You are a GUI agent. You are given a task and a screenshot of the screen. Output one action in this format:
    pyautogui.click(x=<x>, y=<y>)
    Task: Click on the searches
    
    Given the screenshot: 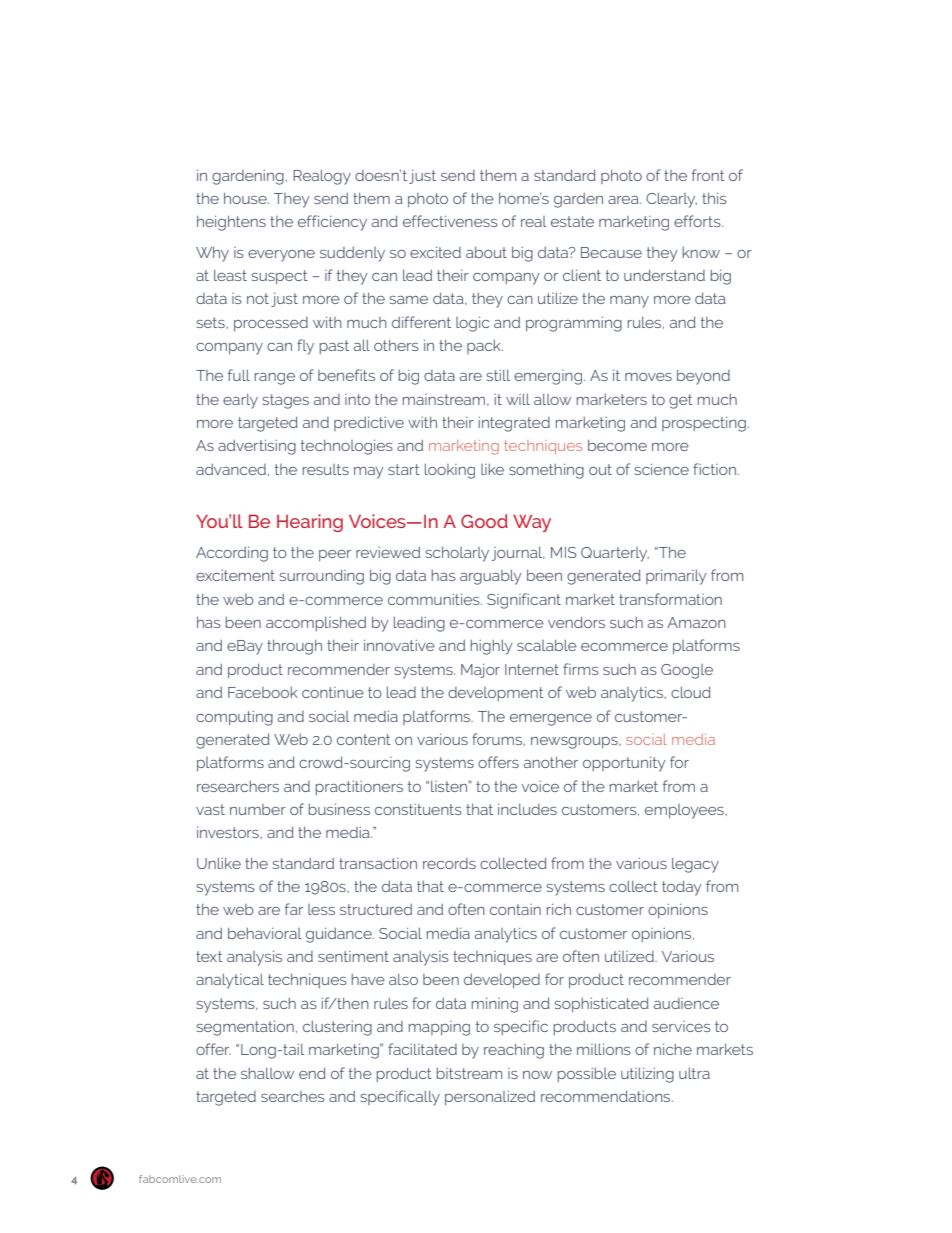 What is the action you would take?
    pyautogui.click(x=293, y=1096)
